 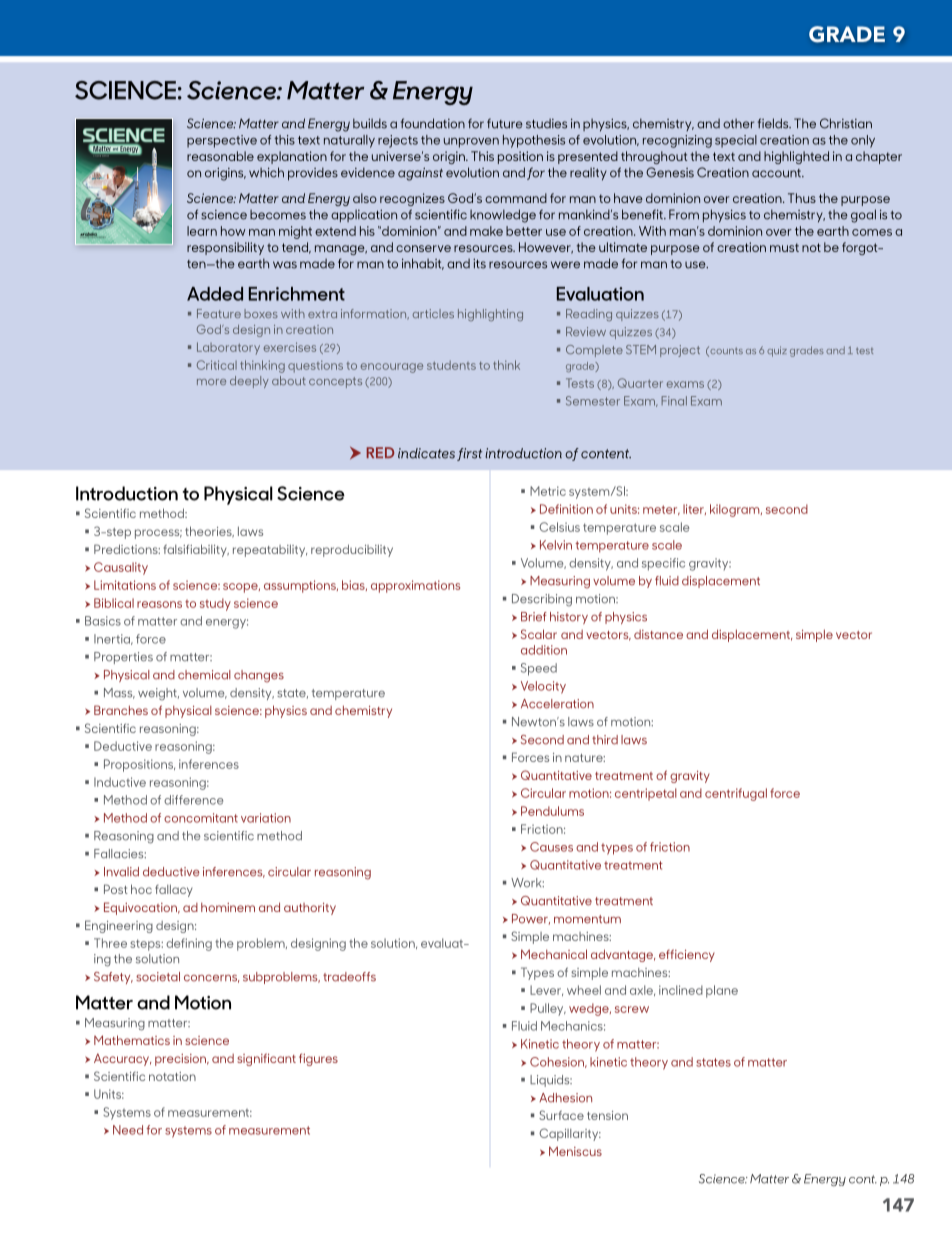 What do you see at coordinates (451, 365) in the page?
I see `students` at bounding box center [451, 365].
